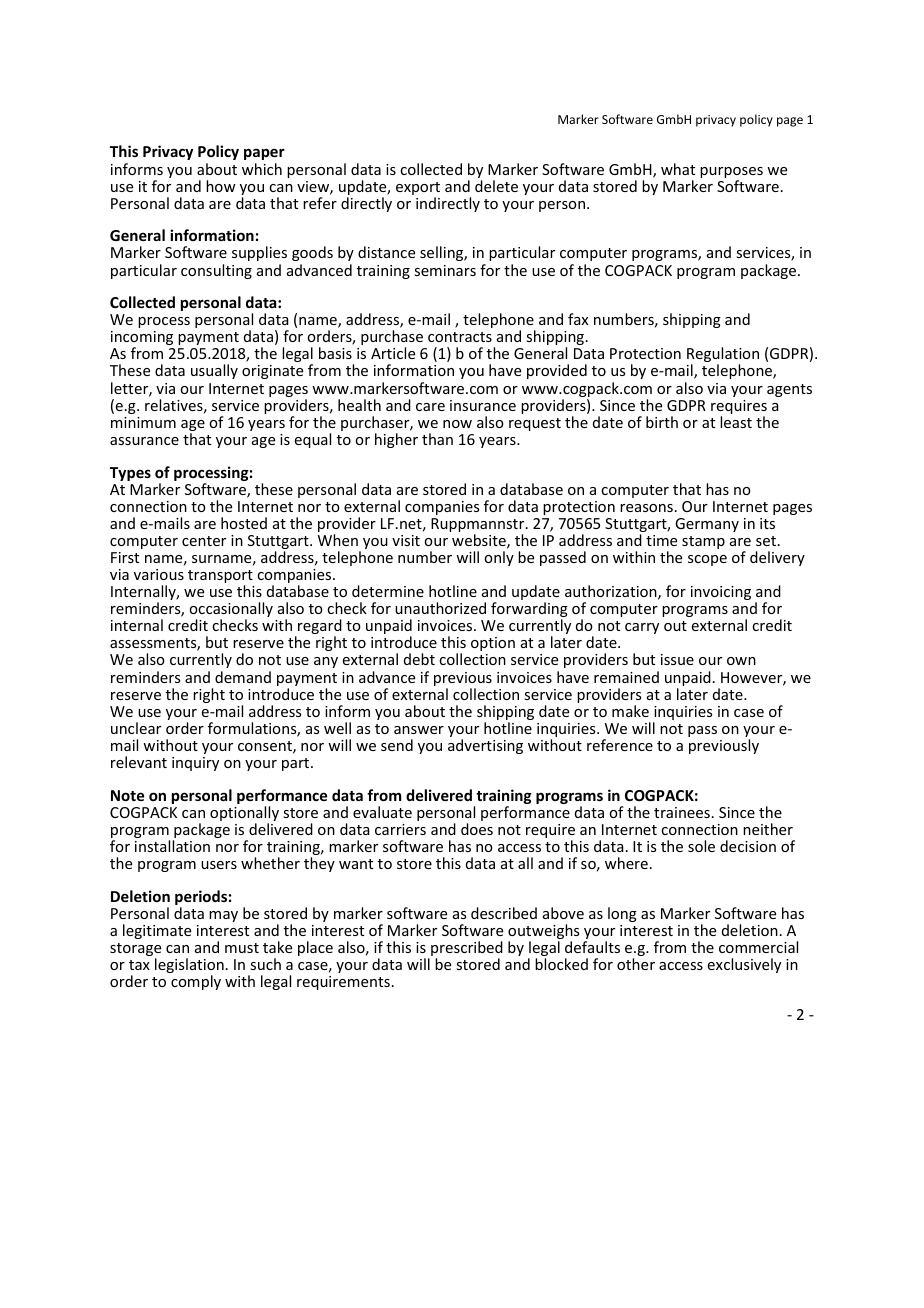  What do you see at coordinates (499, 558) in the screenshot?
I see `only` at bounding box center [499, 558].
